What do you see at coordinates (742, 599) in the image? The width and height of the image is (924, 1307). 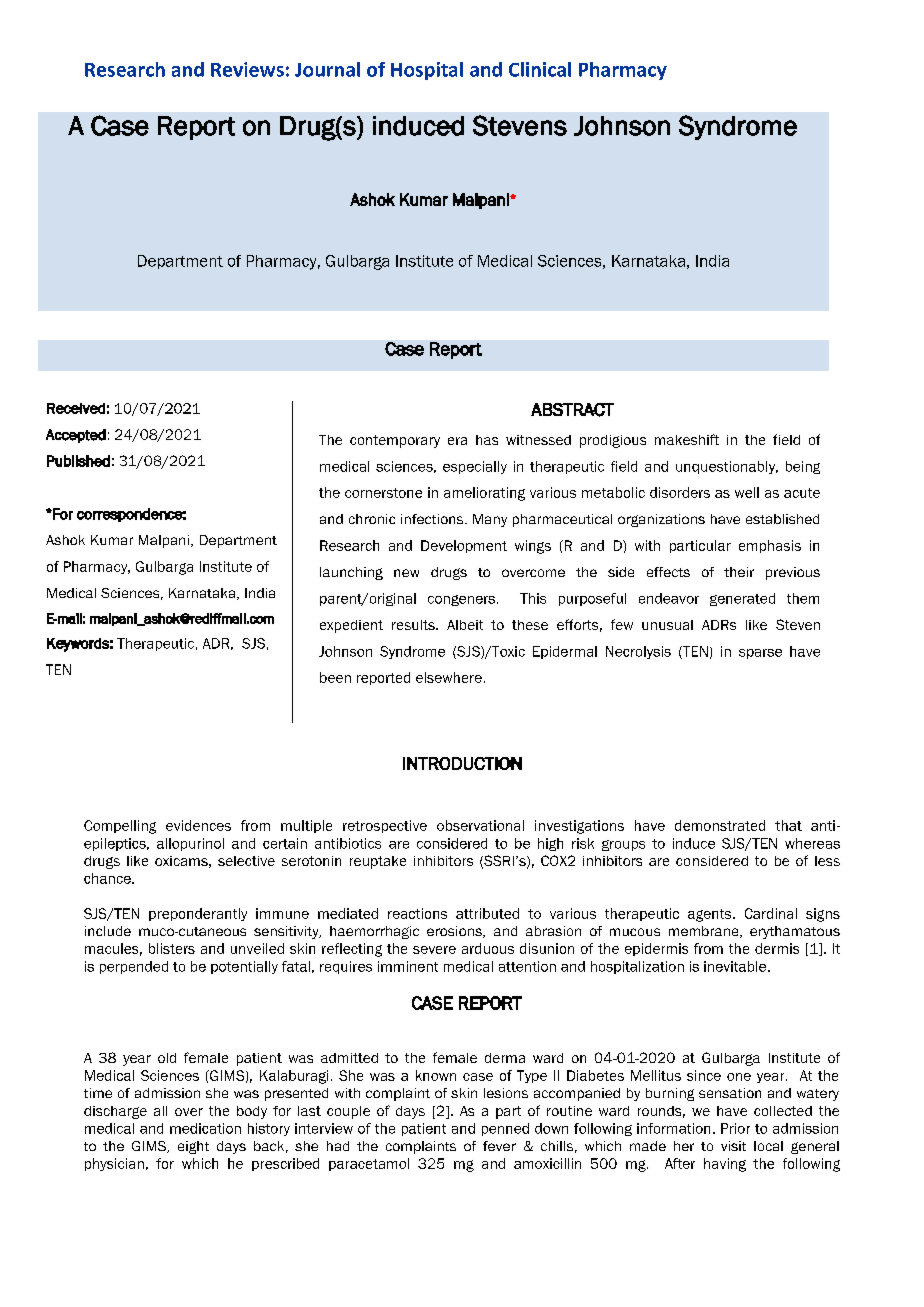 I see `generated` at bounding box center [742, 599].
